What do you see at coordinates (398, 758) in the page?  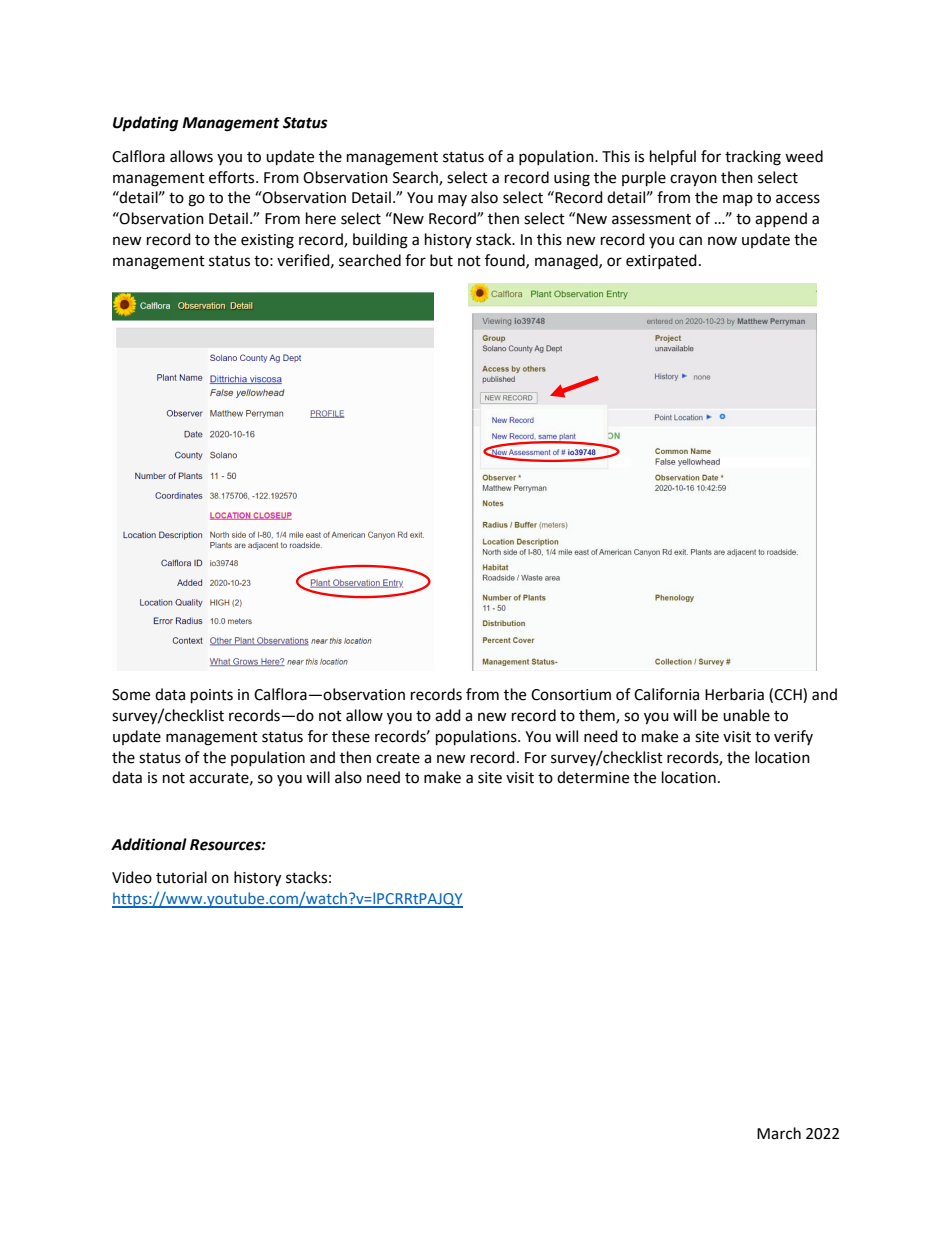 I see `create` at bounding box center [398, 758].
